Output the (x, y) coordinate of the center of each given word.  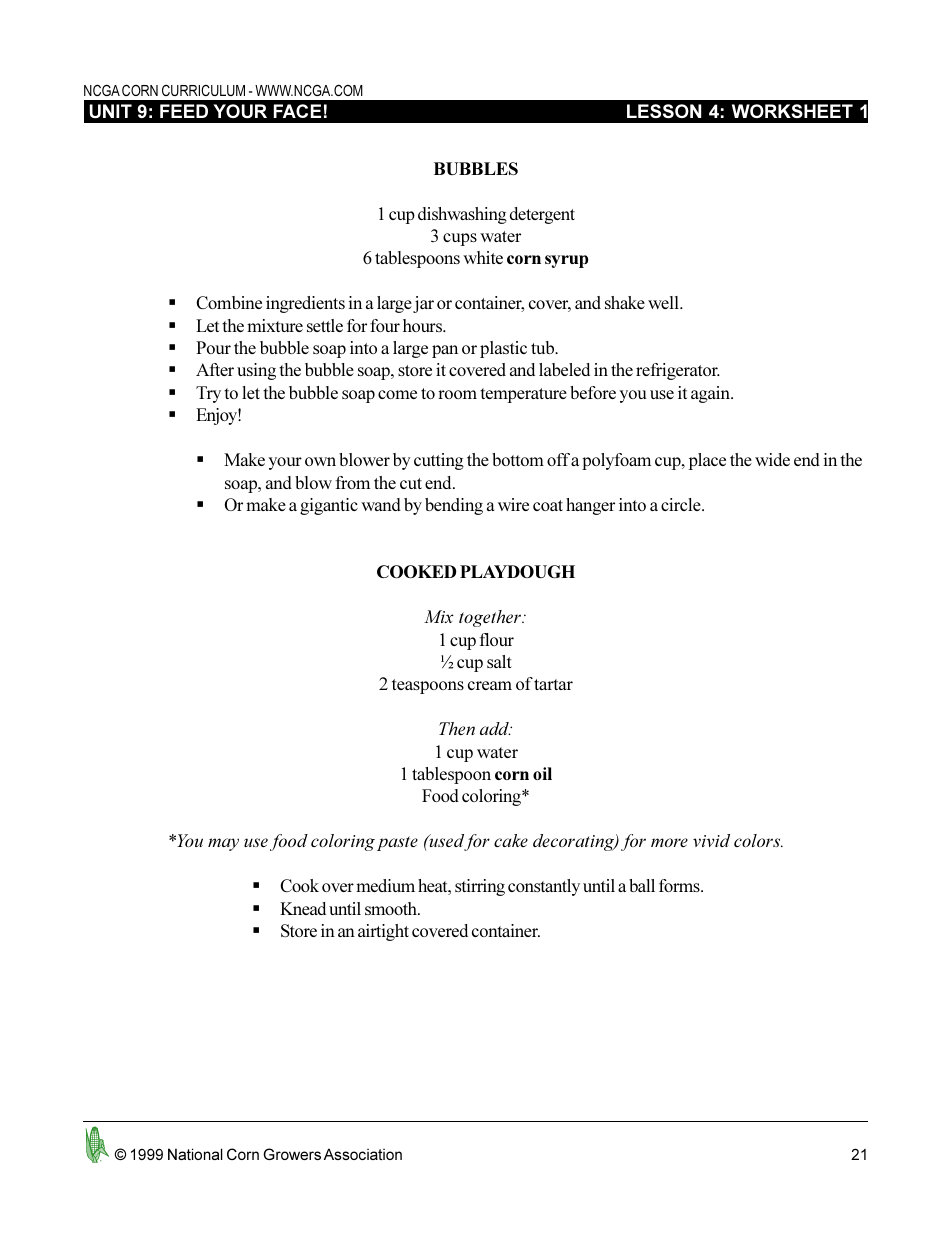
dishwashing (462, 215)
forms (680, 885)
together (491, 618)
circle (682, 504)
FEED (184, 111)
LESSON (664, 111)
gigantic (329, 506)
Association (363, 1154)
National (195, 1154)
